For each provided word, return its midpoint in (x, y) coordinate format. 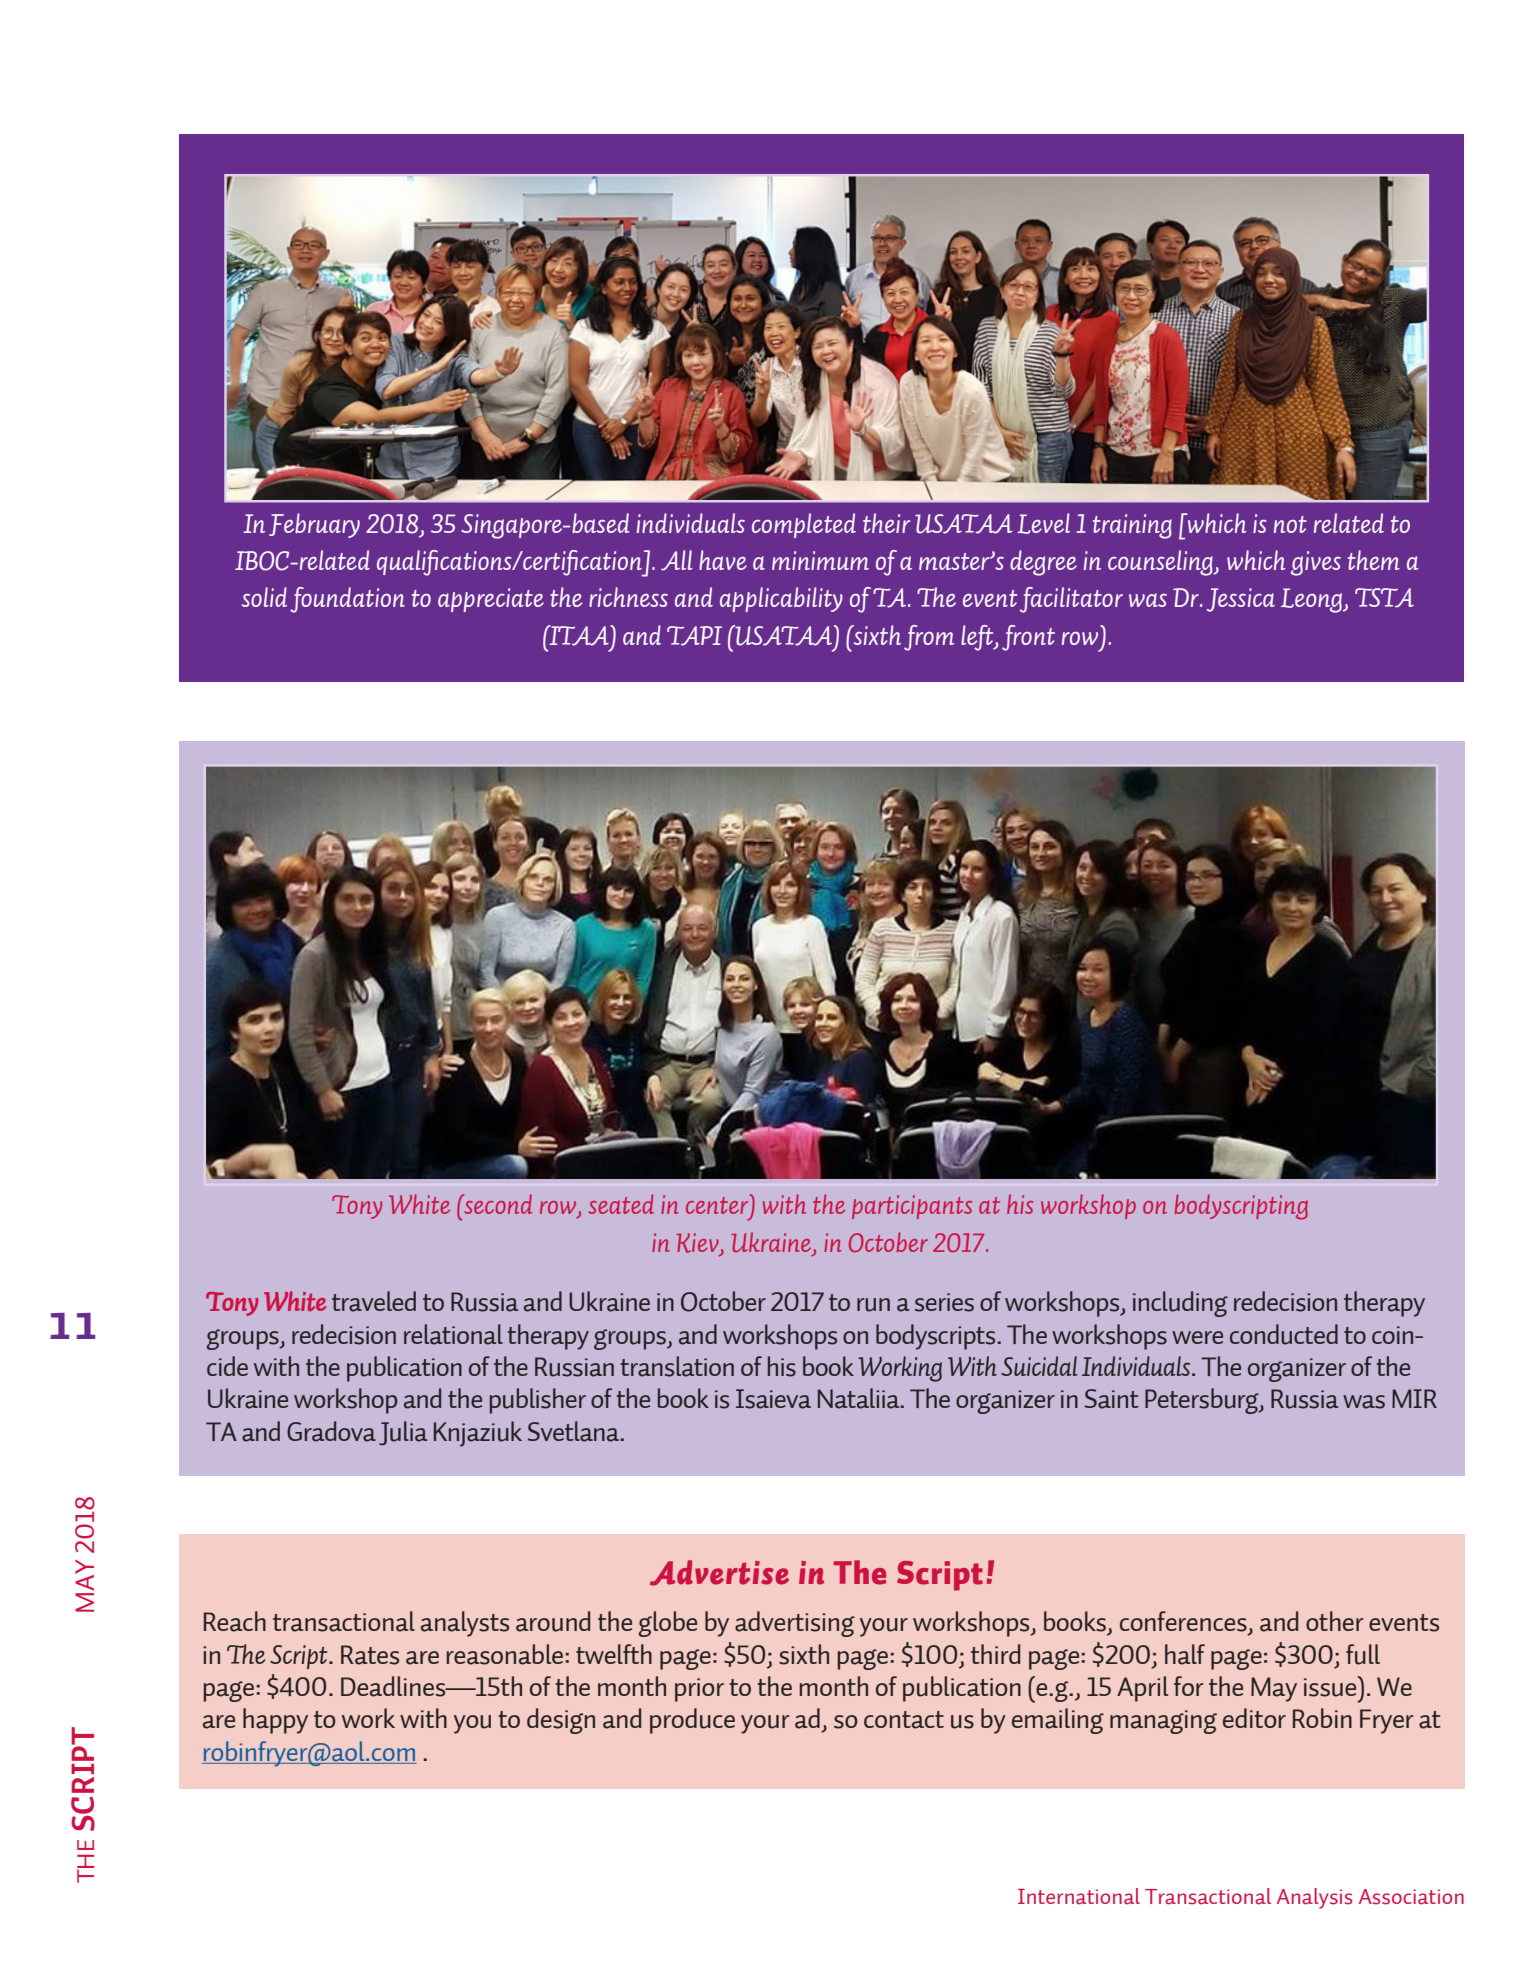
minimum (820, 560)
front (1028, 638)
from (929, 638)
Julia (403, 1433)
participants (912, 1207)
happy (275, 1721)
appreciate (491, 600)
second (497, 1204)
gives (1316, 563)
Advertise (719, 1573)
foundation (347, 600)
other (1335, 1621)
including (1180, 1304)
